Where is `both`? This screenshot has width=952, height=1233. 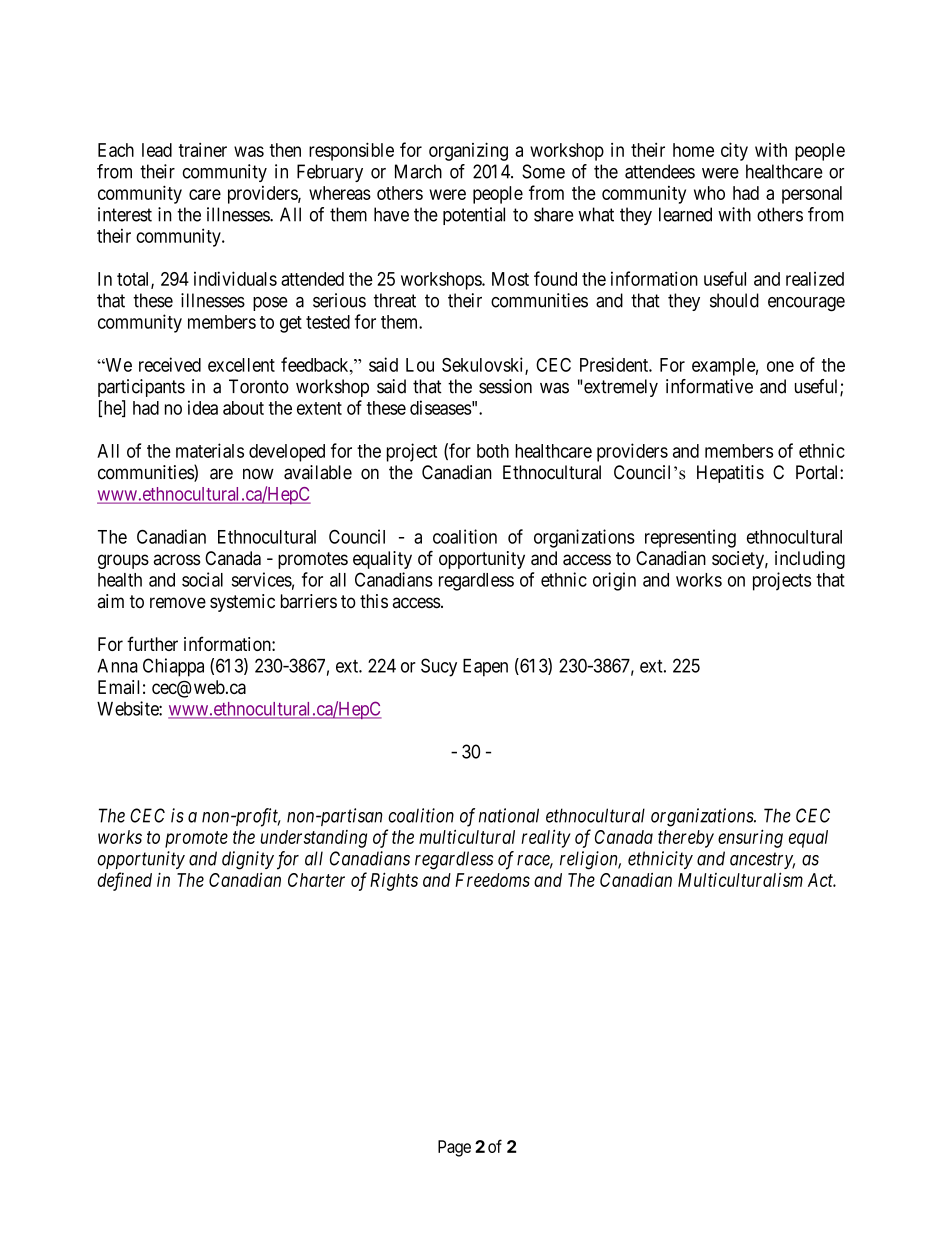
both is located at coordinates (493, 451).
